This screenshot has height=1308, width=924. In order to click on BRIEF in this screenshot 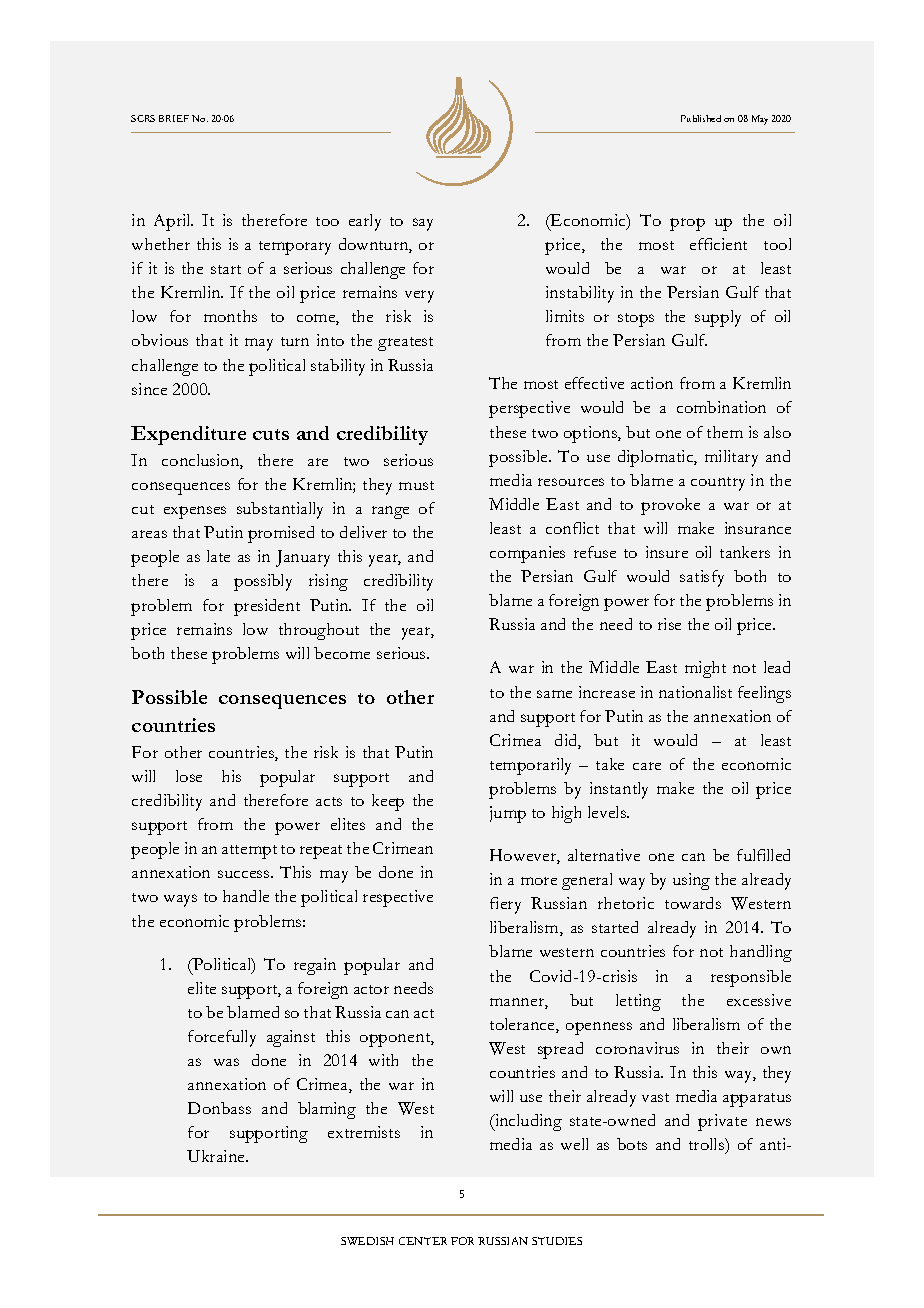, I will do `click(174, 118)`.
